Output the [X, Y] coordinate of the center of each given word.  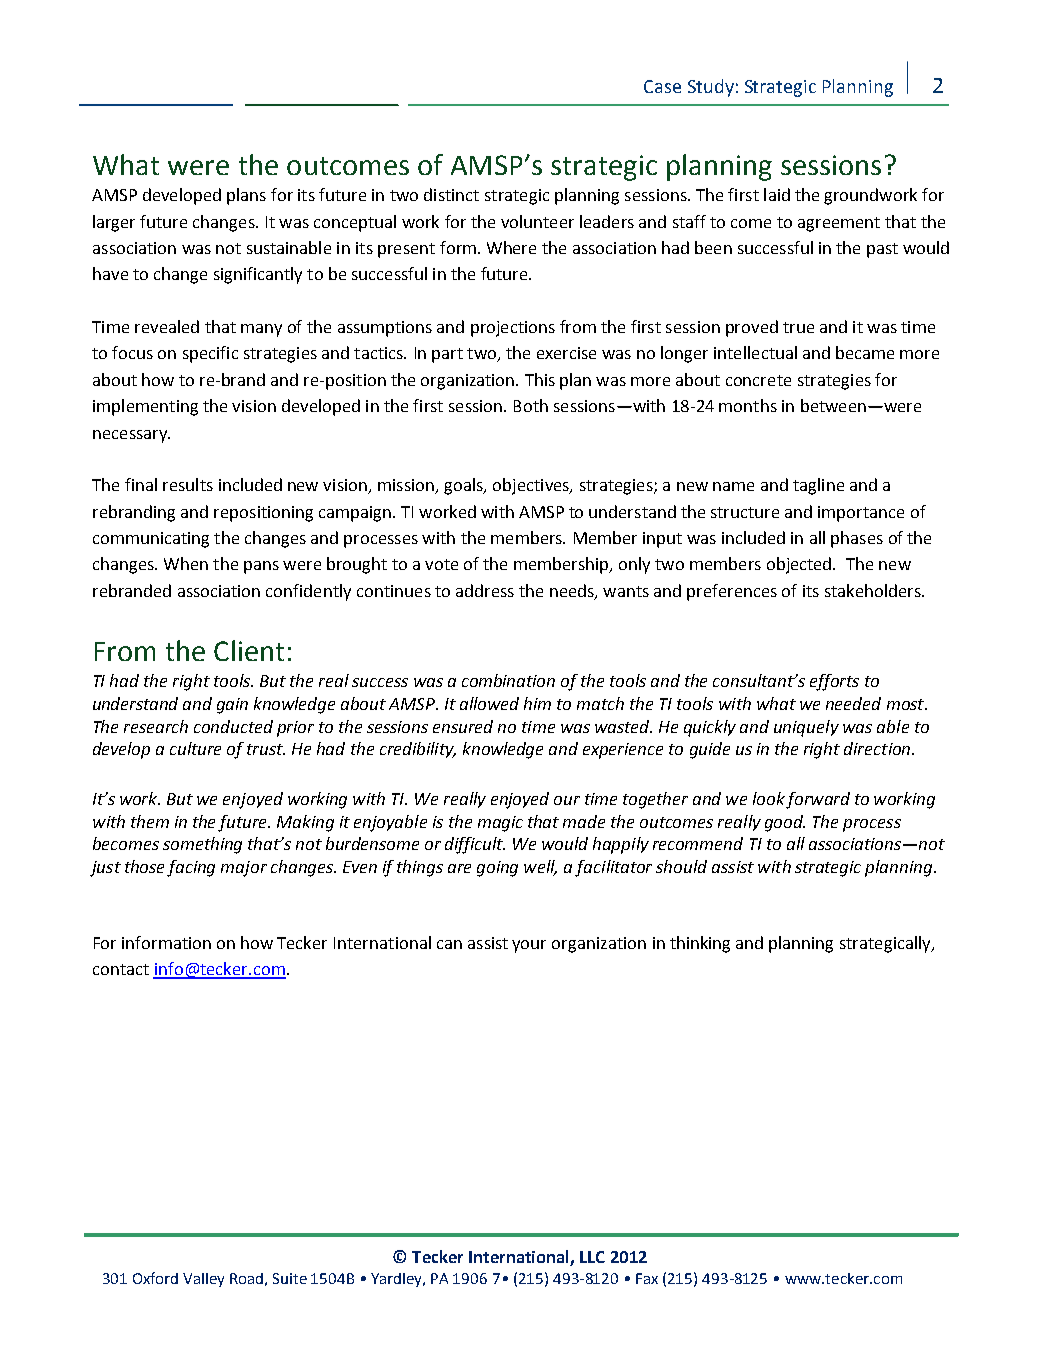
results [188, 484]
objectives [532, 486]
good [785, 823]
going [497, 869]
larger [114, 223]
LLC [592, 1257]
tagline [818, 486]
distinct [451, 194]
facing [191, 868]
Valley [203, 1280]
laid [777, 194]
